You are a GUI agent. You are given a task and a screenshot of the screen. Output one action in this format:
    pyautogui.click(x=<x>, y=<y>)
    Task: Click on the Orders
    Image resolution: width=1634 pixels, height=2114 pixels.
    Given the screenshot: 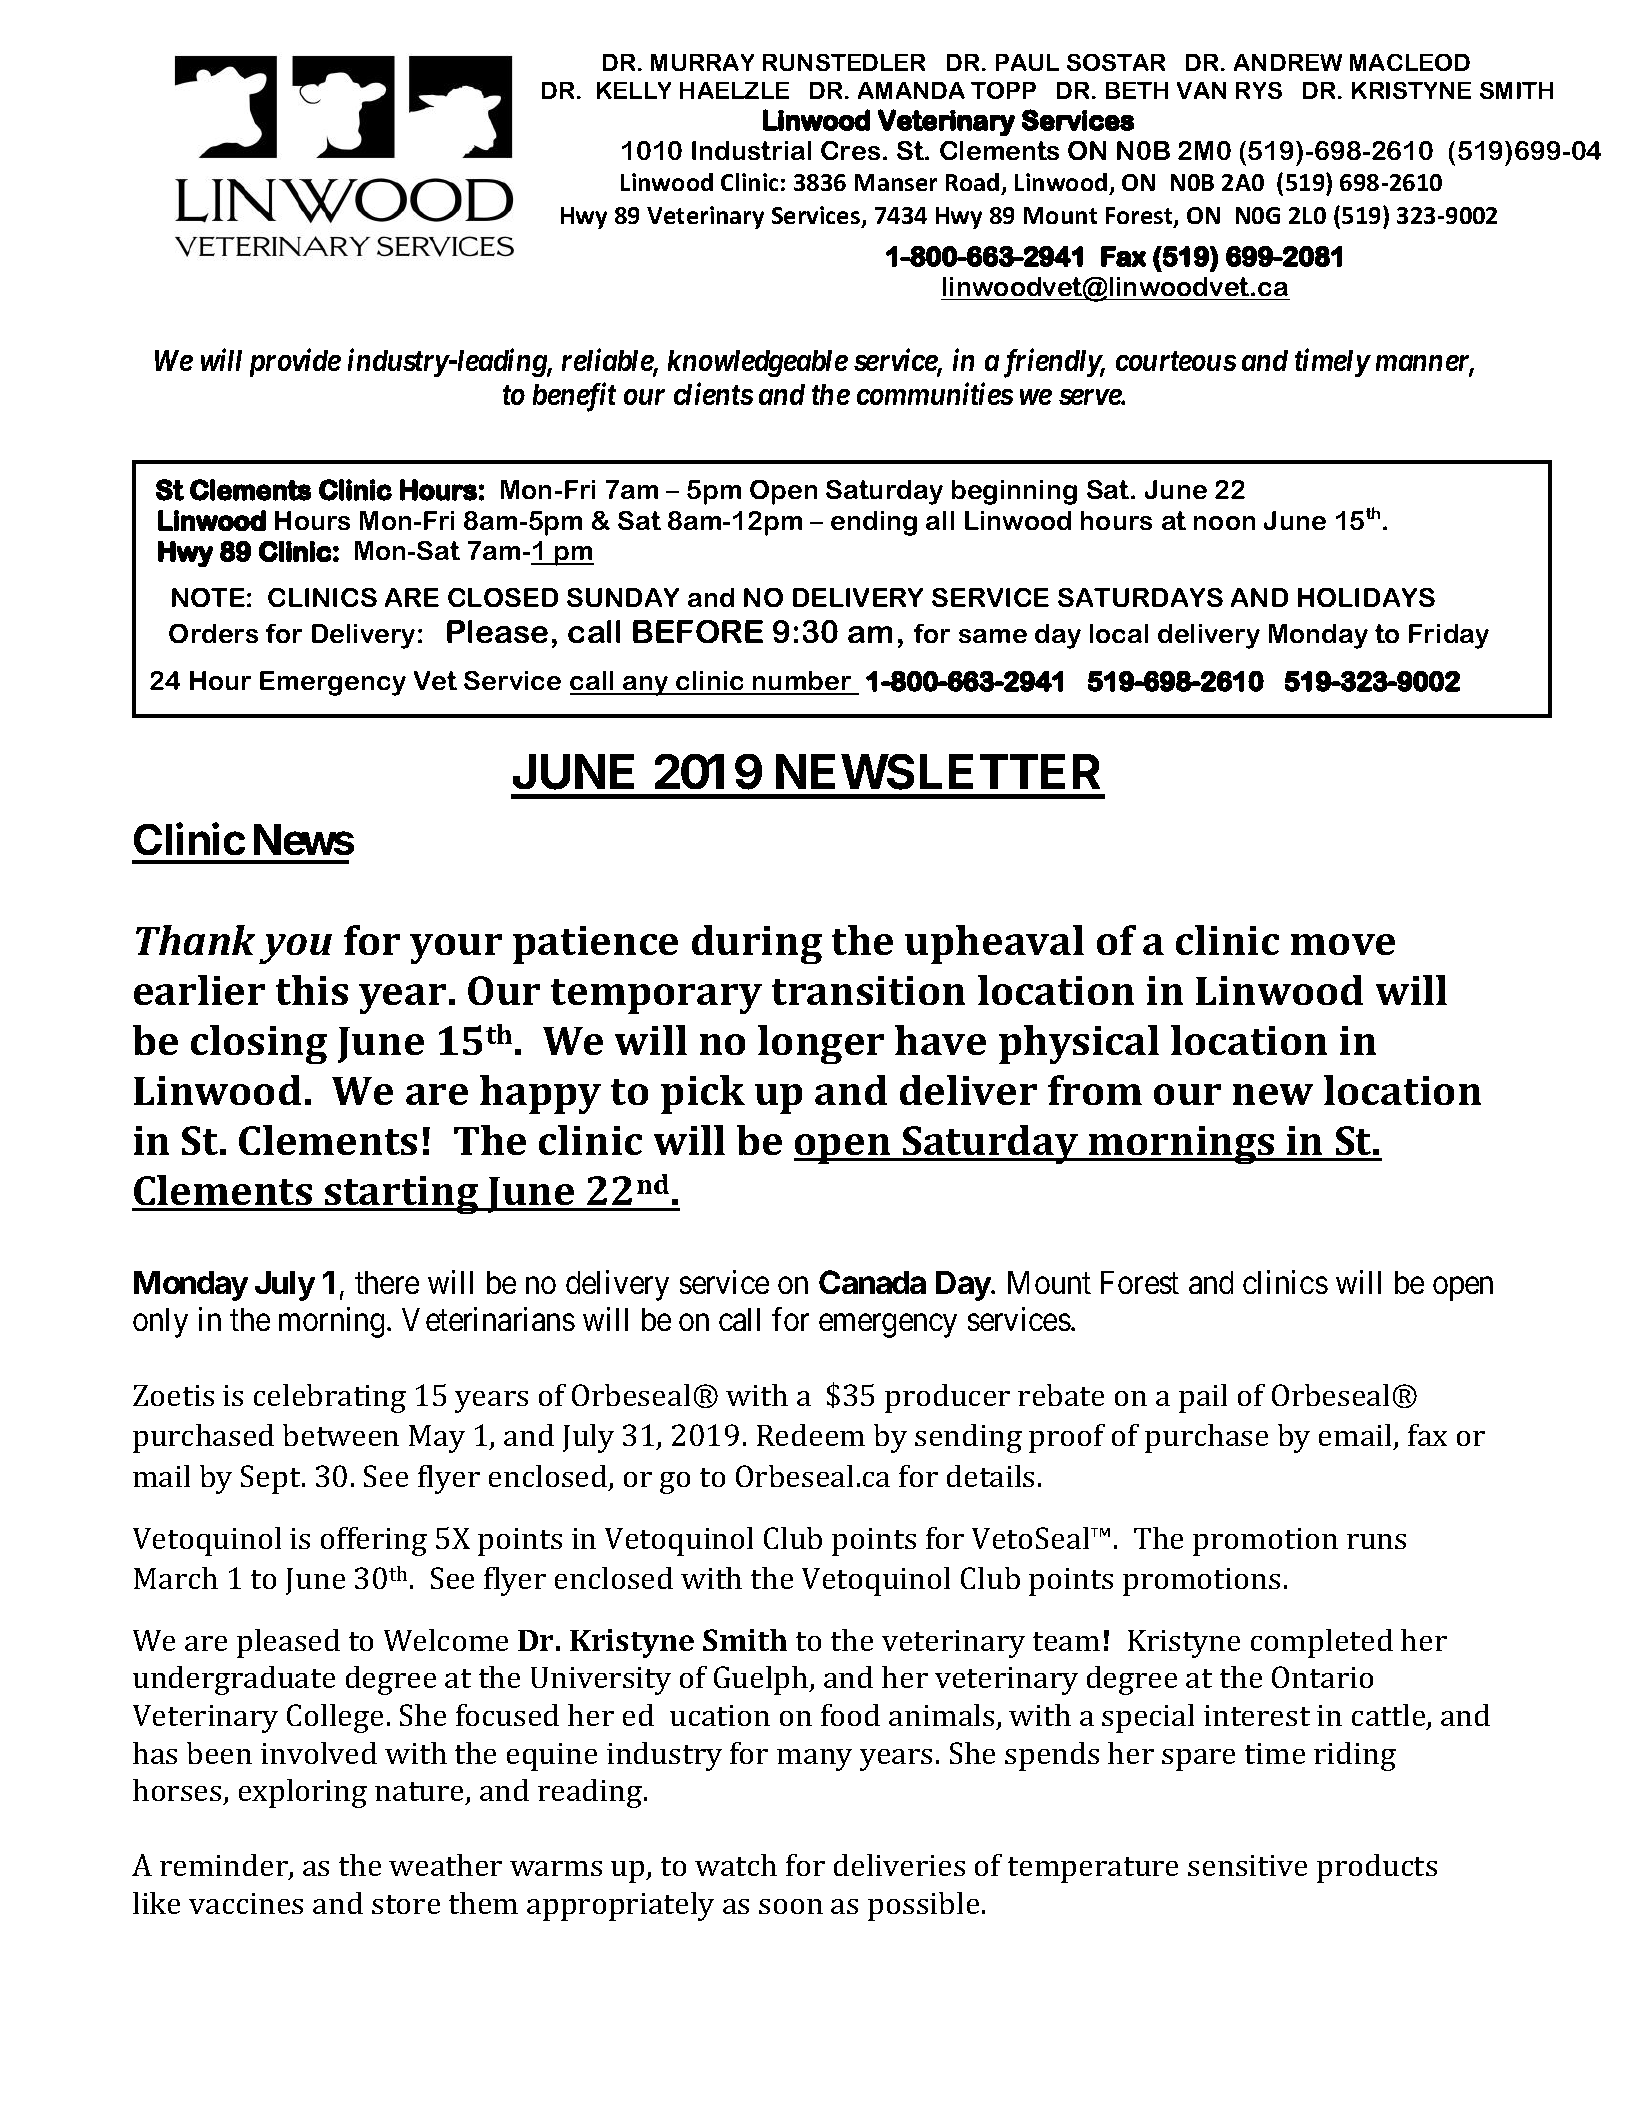 What is the action you would take?
    pyautogui.click(x=213, y=633)
